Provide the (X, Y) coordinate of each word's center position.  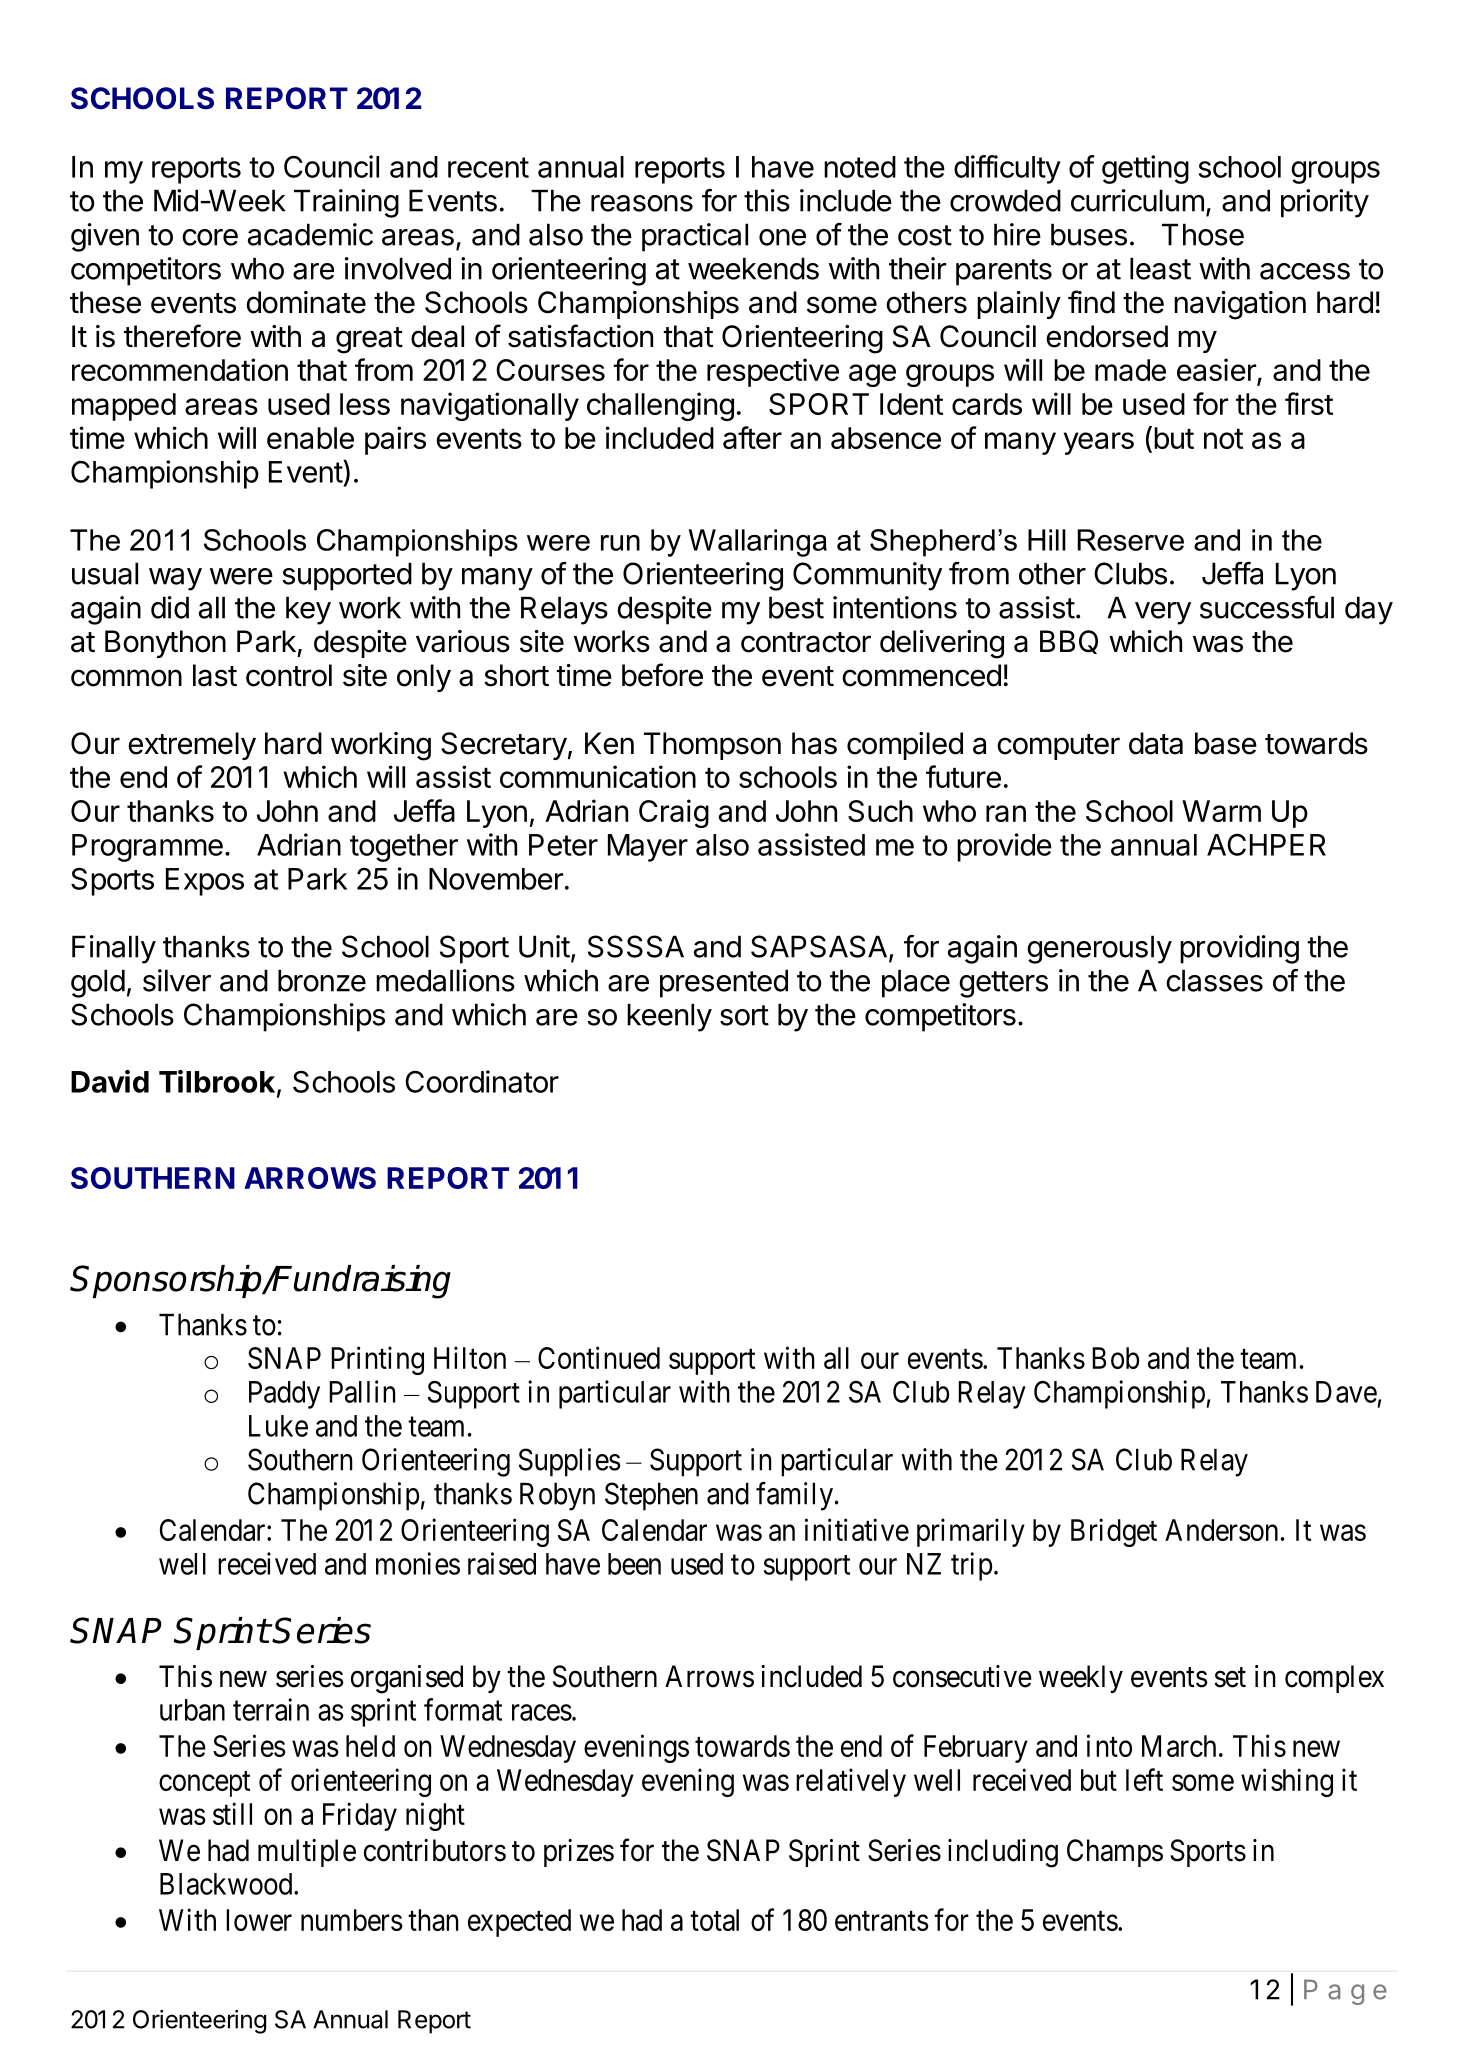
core (210, 237)
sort (744, 1015)
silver (177, 980)
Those (1203, 234)
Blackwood (227, 1884)
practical (695, 237)
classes (1214, 980)
